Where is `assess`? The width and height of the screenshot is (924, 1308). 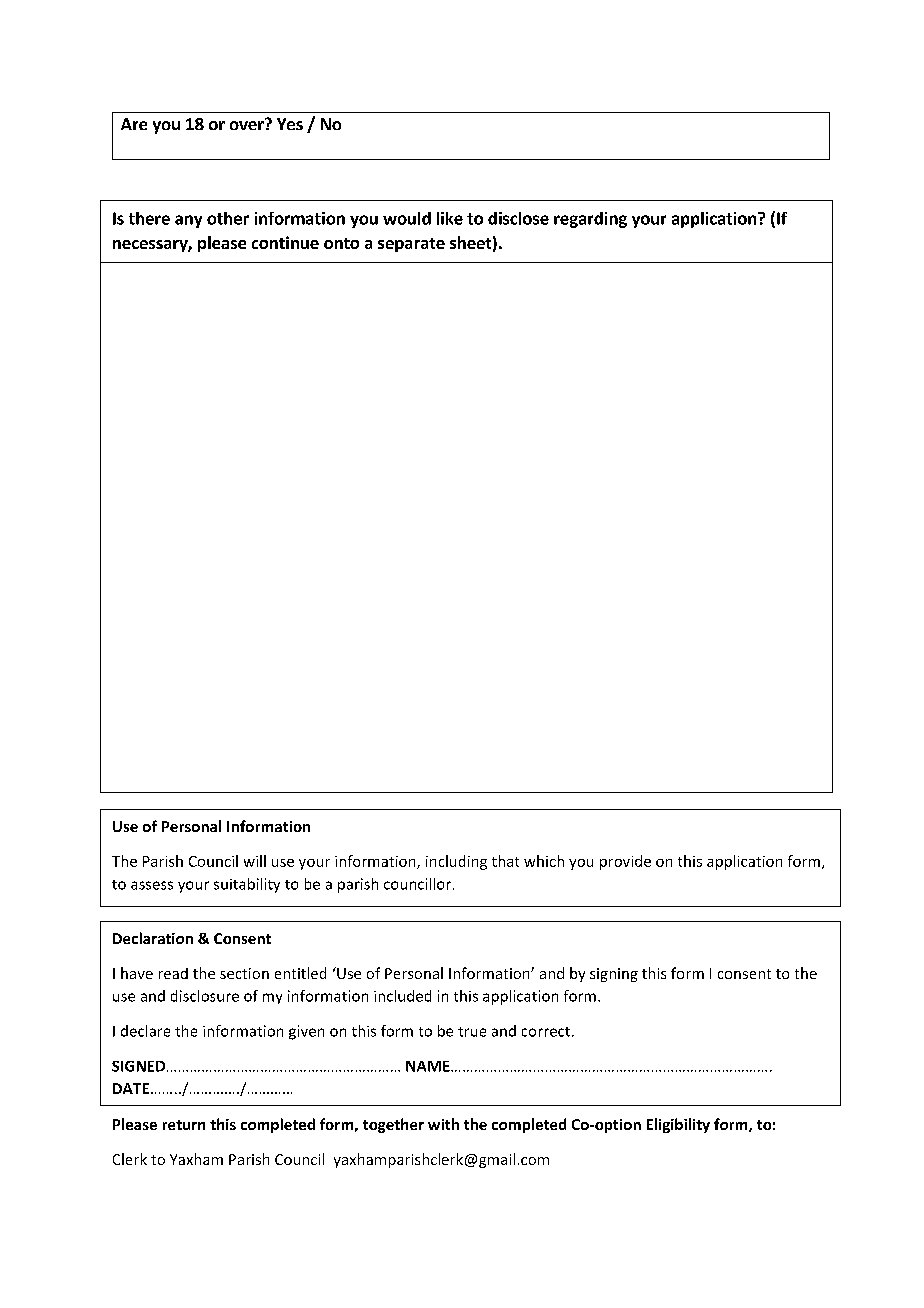
assess is located at coordinates (152, 885).
